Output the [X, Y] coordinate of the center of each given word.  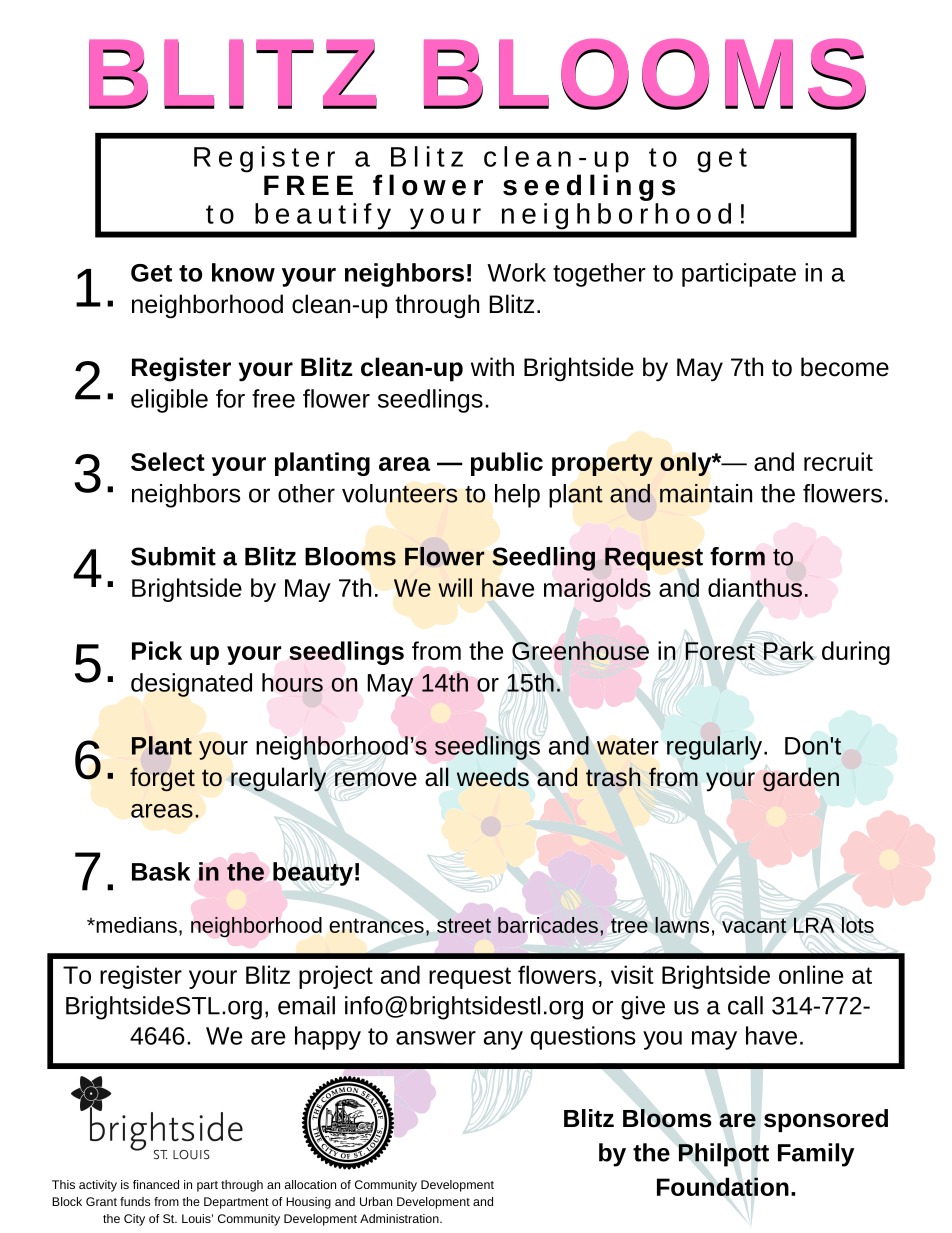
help [517, 496]
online [811, 974]
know [243, 272]
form [737, 556]
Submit [173, 556]
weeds [493, 777]
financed [156, 1184]
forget [162, 779]
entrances [376, 925]
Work [516, 272]
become [845, 367]
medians [135, 925]
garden [801, 779]
